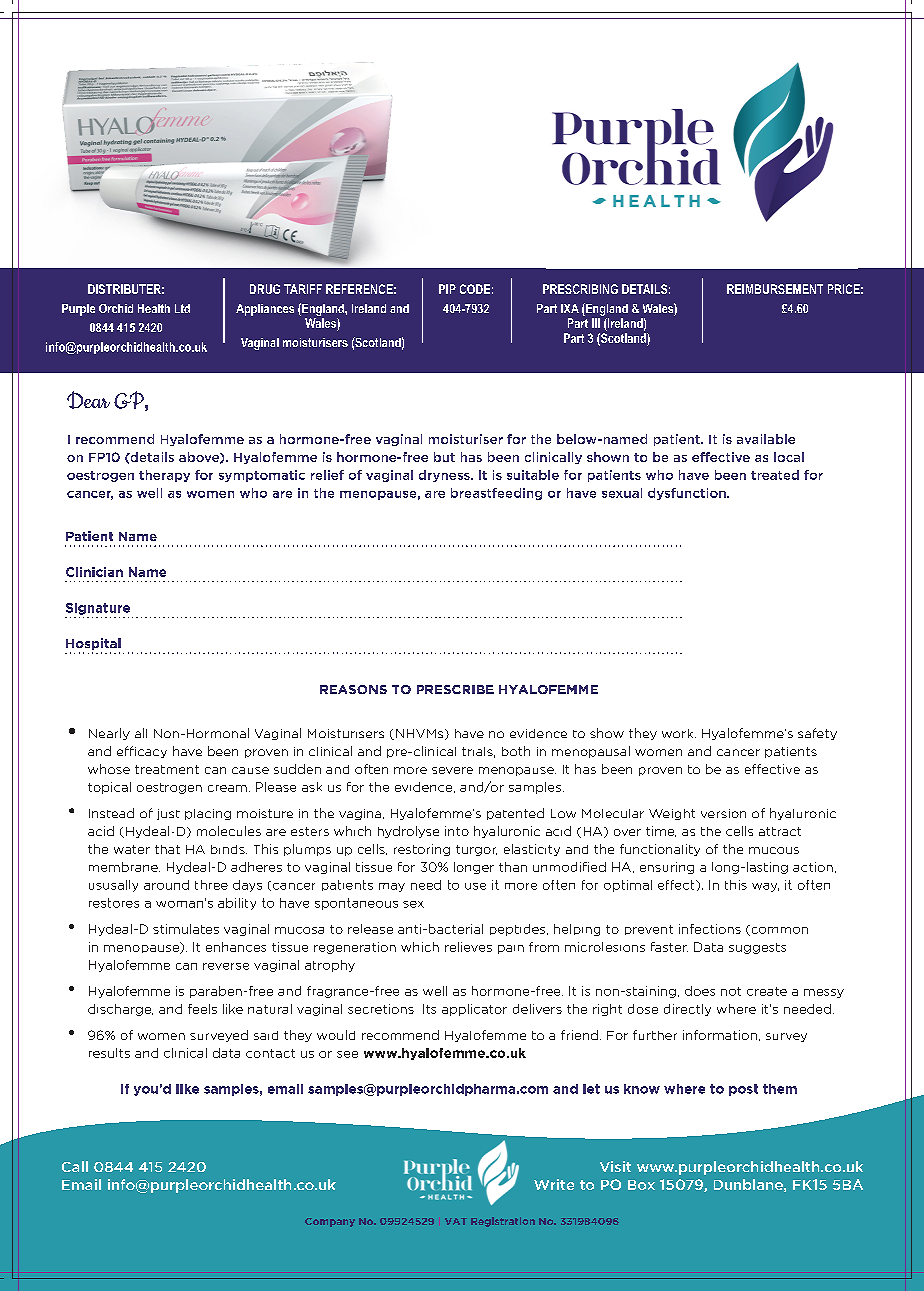 The width and height of the screenshot is (924, 1291). What do you see at coordinates (731, 991) in the screenshot?
I see `not` at bounding box center [731, 991].
